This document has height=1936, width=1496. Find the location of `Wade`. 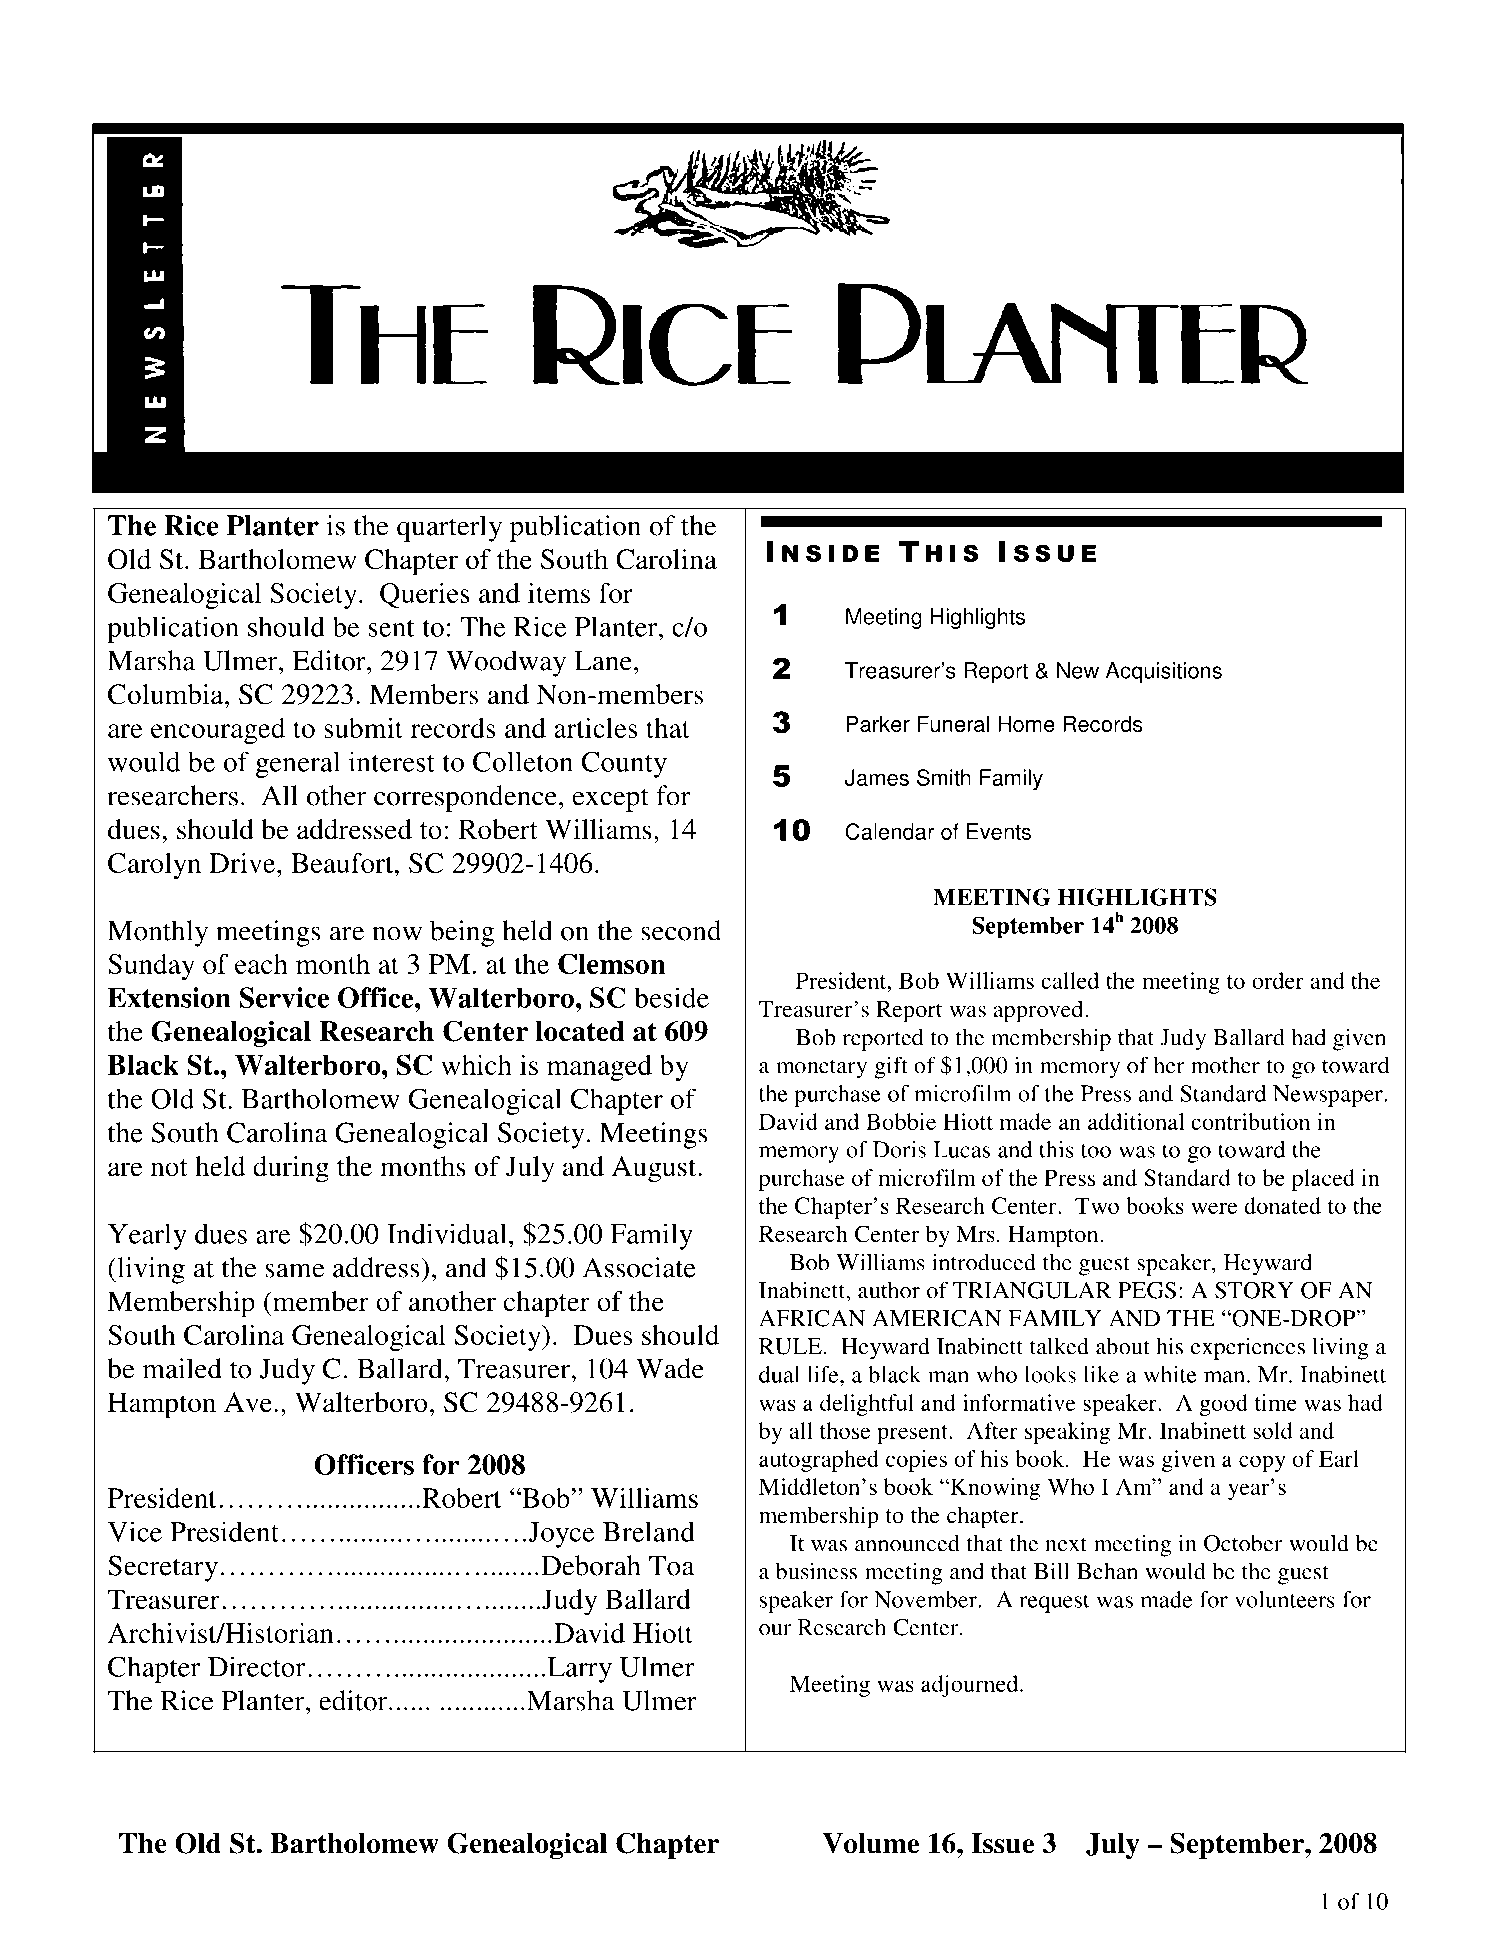

Wade is located at coordinates (670, 1368).
